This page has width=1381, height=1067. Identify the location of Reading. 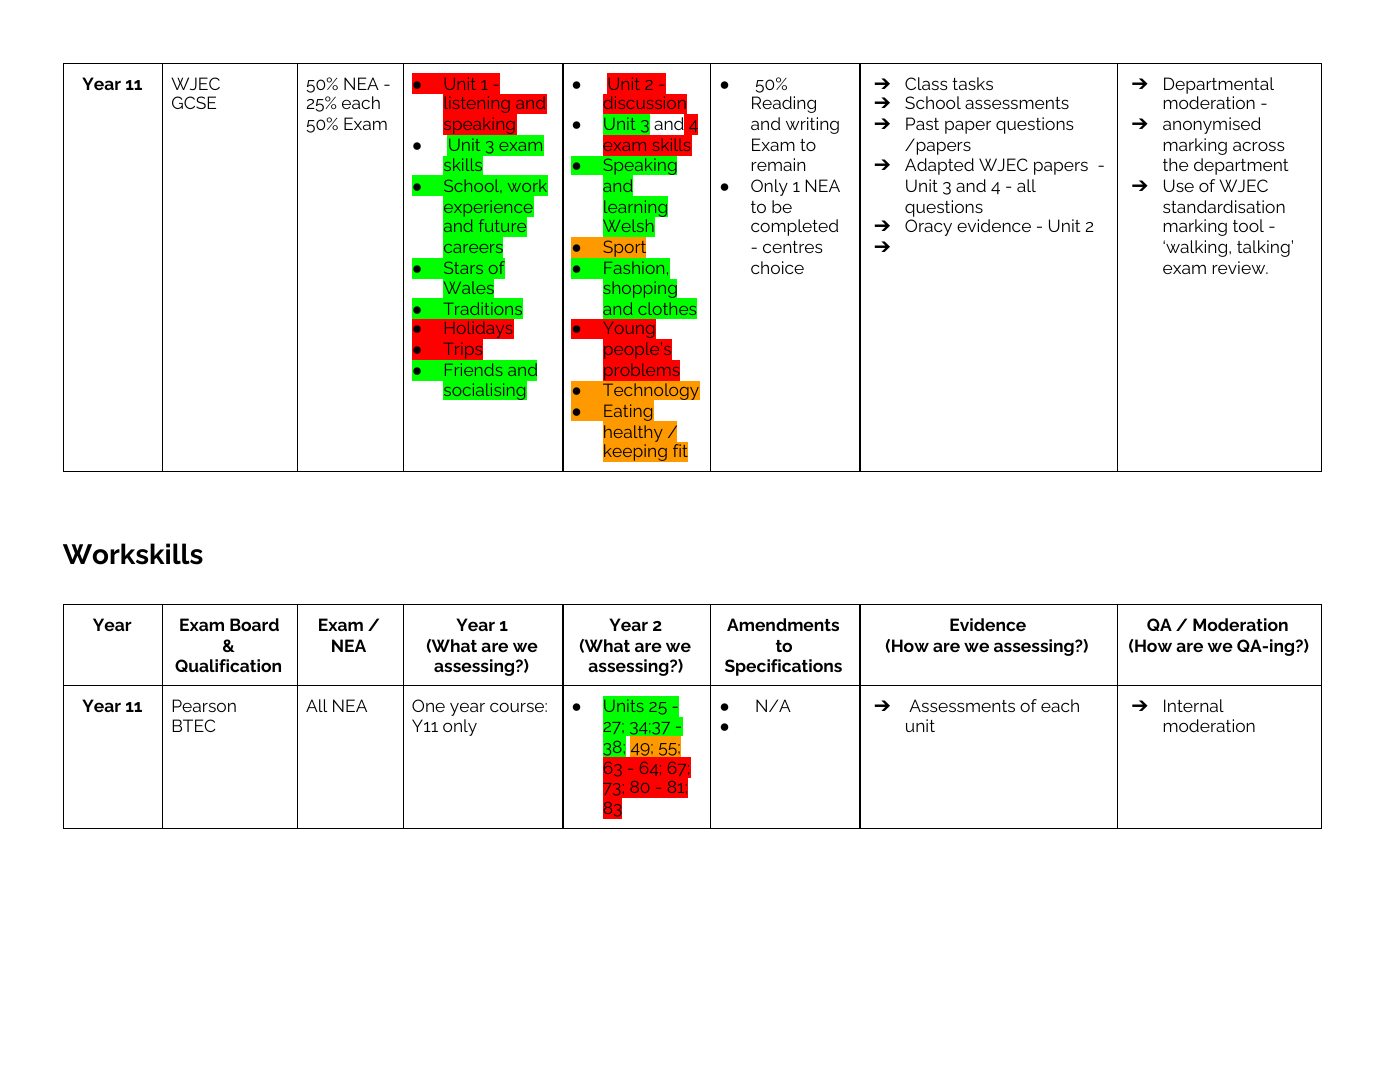
(784, 104).
